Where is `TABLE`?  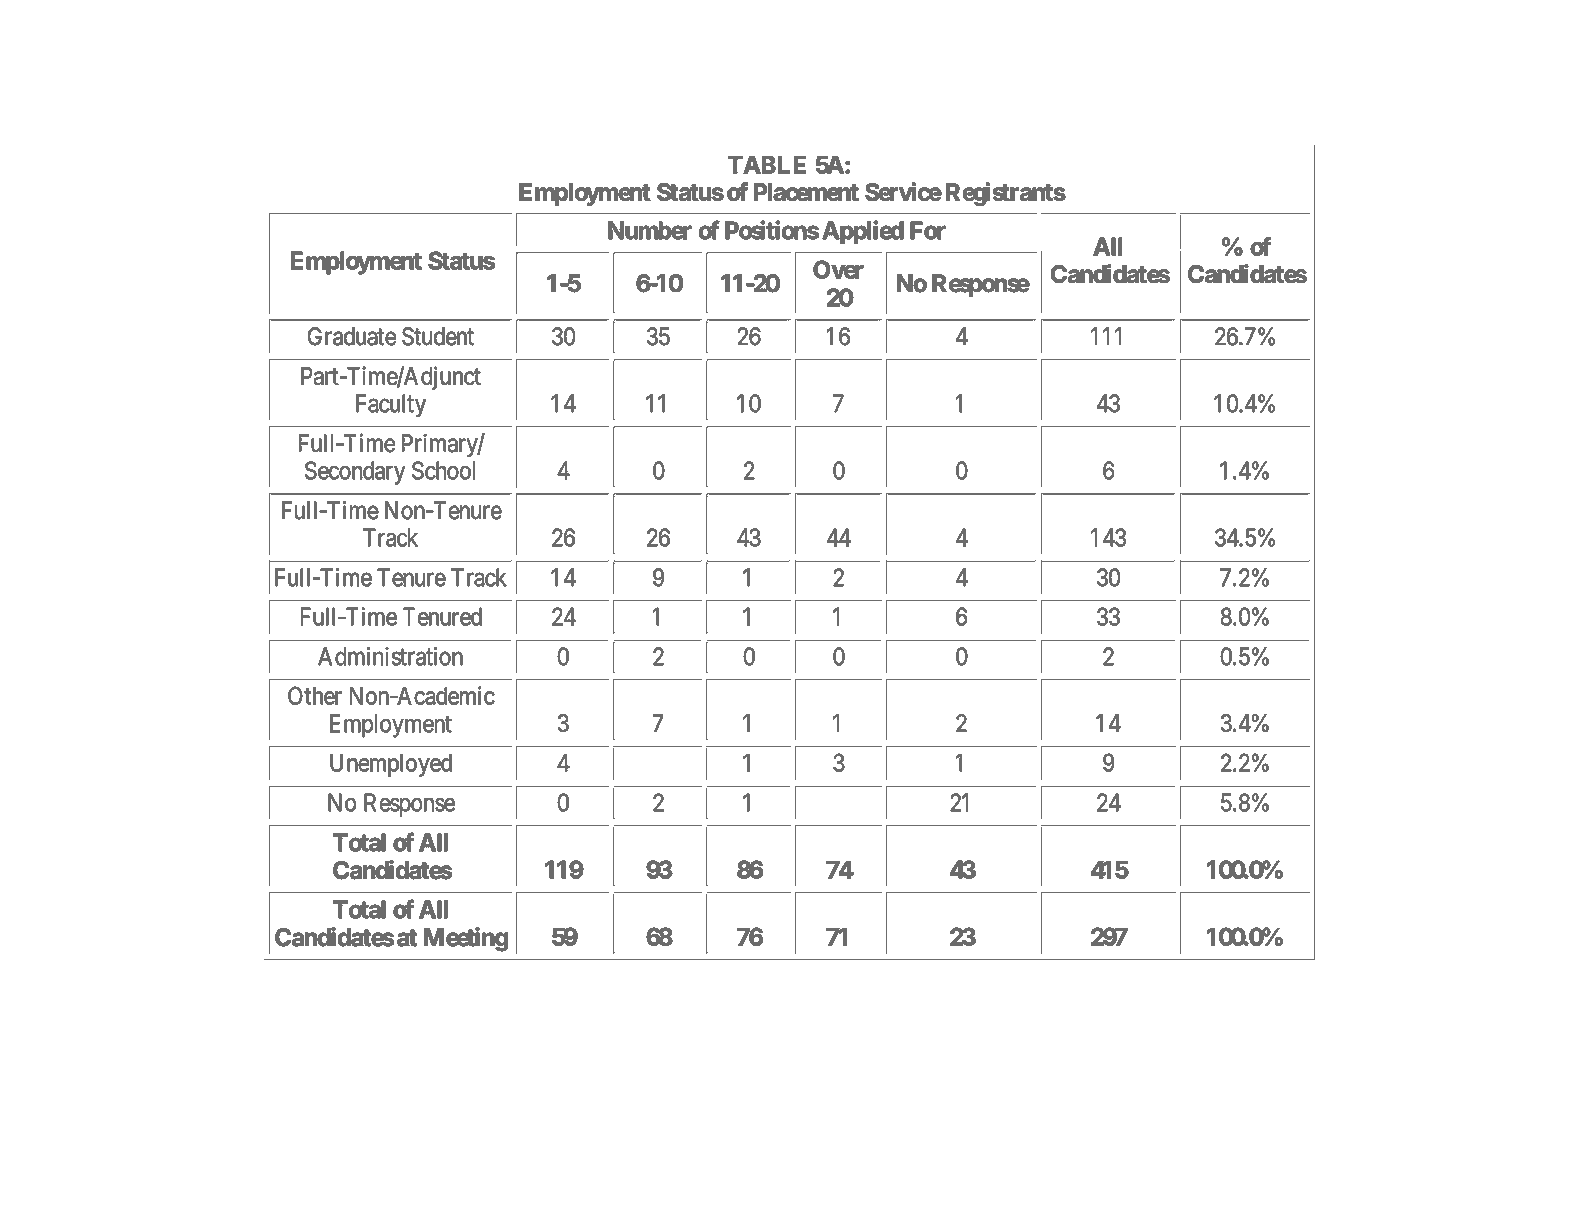
TABLE is located at coordinates (767, 165).
